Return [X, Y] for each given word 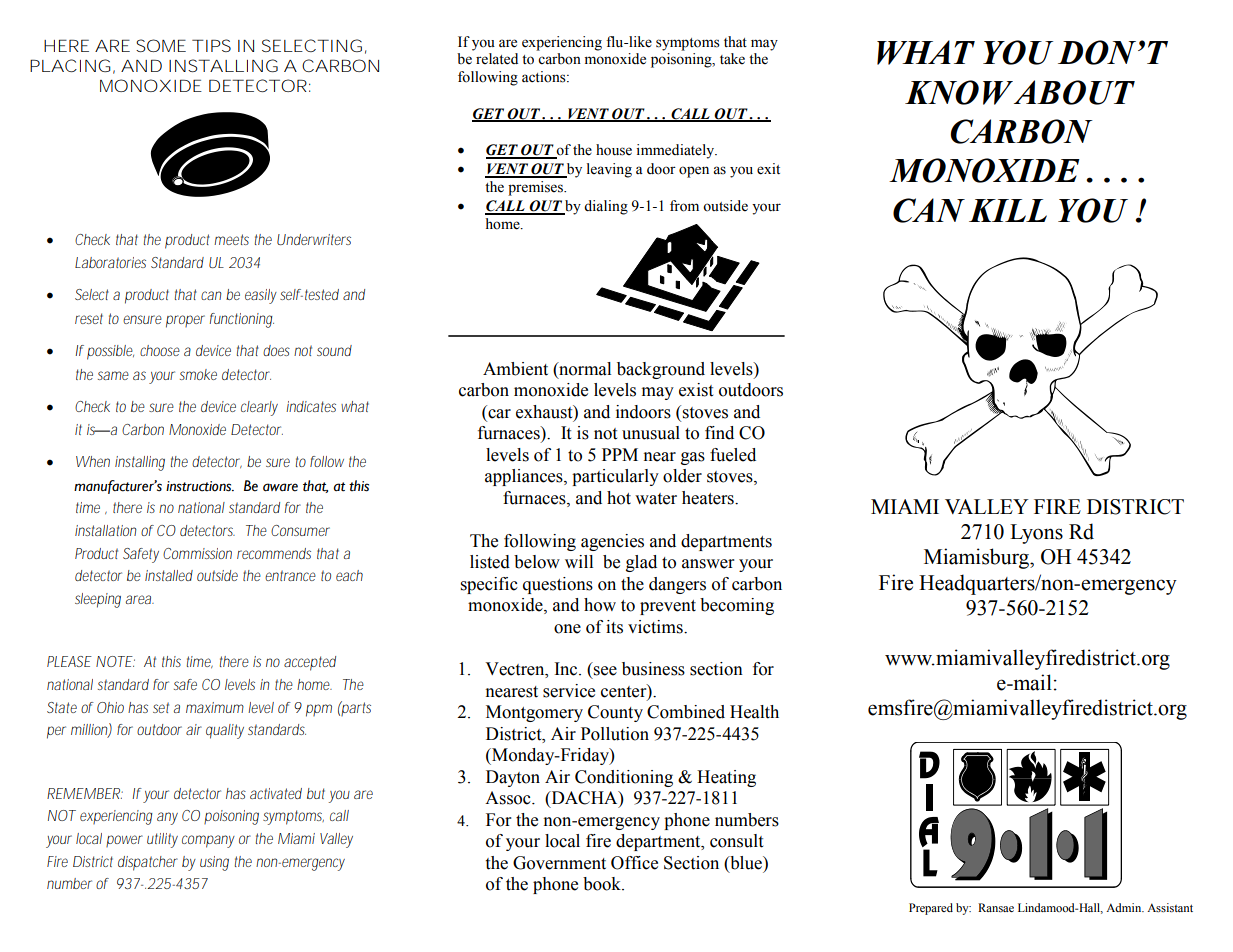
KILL [1008, 210]
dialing [606, 207]
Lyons [1036, 534]
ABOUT [1074, 92]
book [603, 884]
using [214, 863]
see [605, 671]
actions [545, 77]
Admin [1125, 907]
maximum [215, 707]
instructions [200, 486]
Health [754, 712]
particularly [615, 477]
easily [261, 296]
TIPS [211, 45]
